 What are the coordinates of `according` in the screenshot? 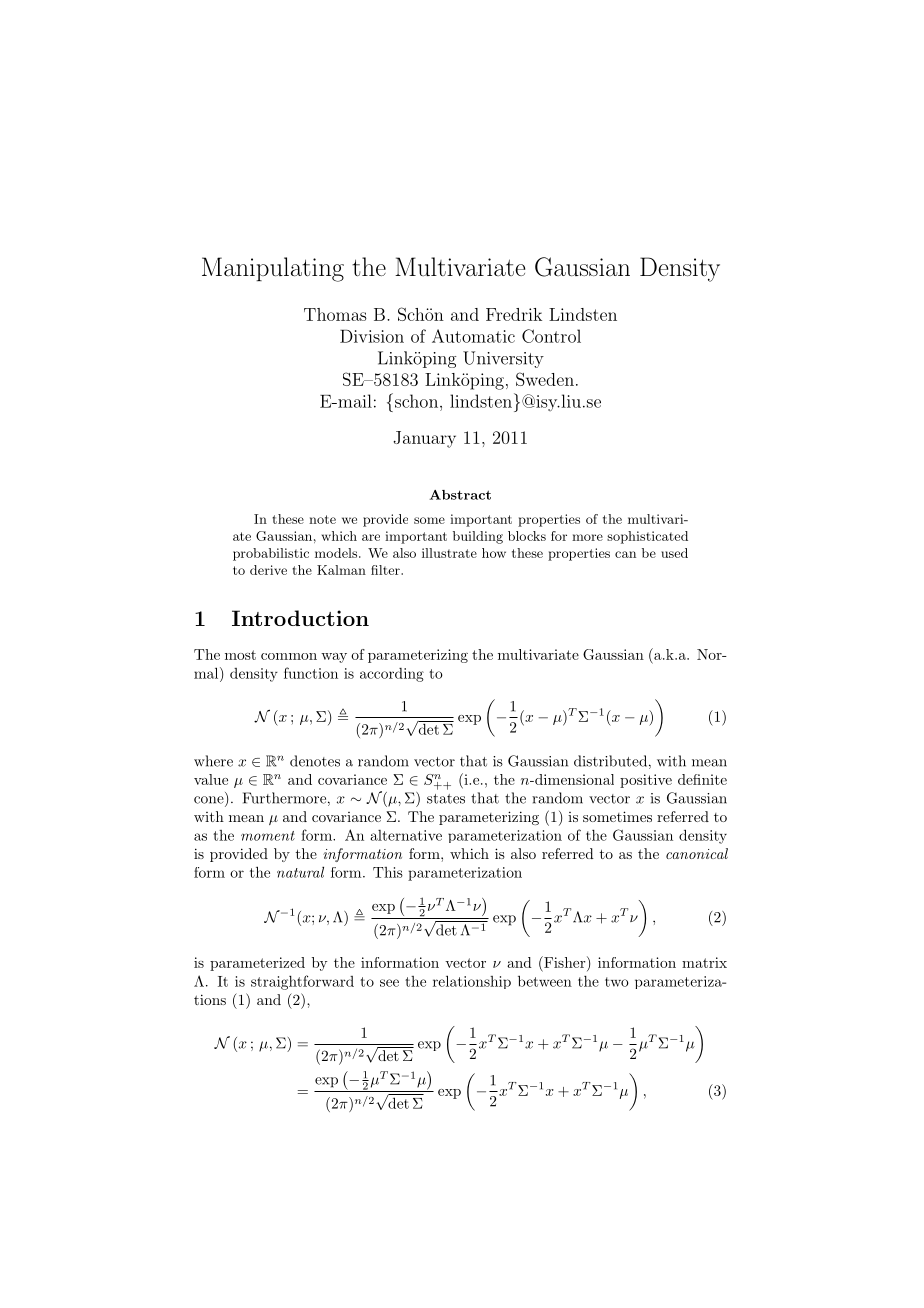 It's located at (392, 675).
